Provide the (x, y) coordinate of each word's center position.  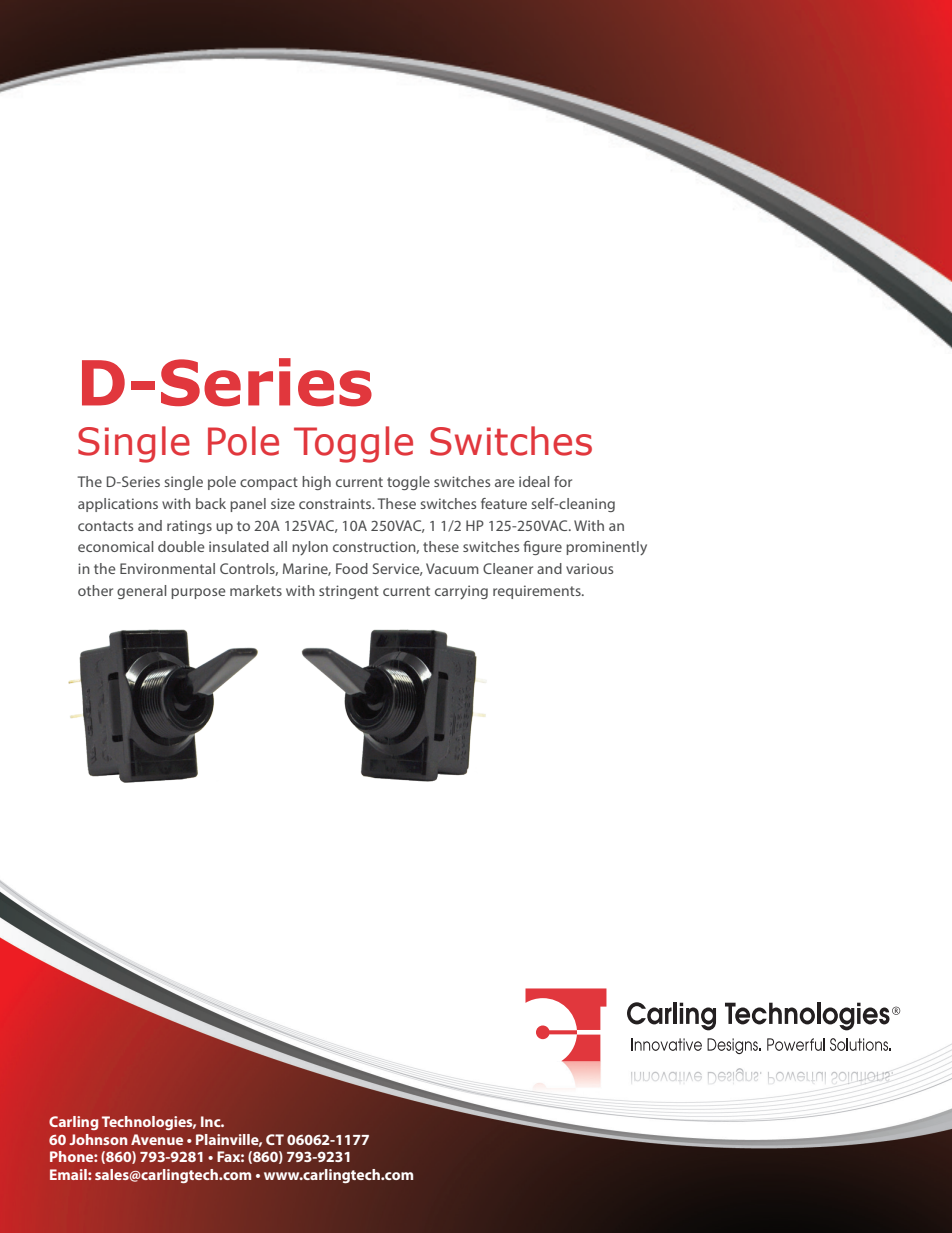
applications (118, 505)
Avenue (157, 1139)
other (95, 590)
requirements (538, 592)
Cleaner (508, 568)
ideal (534, 481)
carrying (461, 592)
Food (352, 568)
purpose (198, 593)
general (141, 592)
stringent (349, 592)
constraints (336, 503)
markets (256, 590)
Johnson (98, 1139)
